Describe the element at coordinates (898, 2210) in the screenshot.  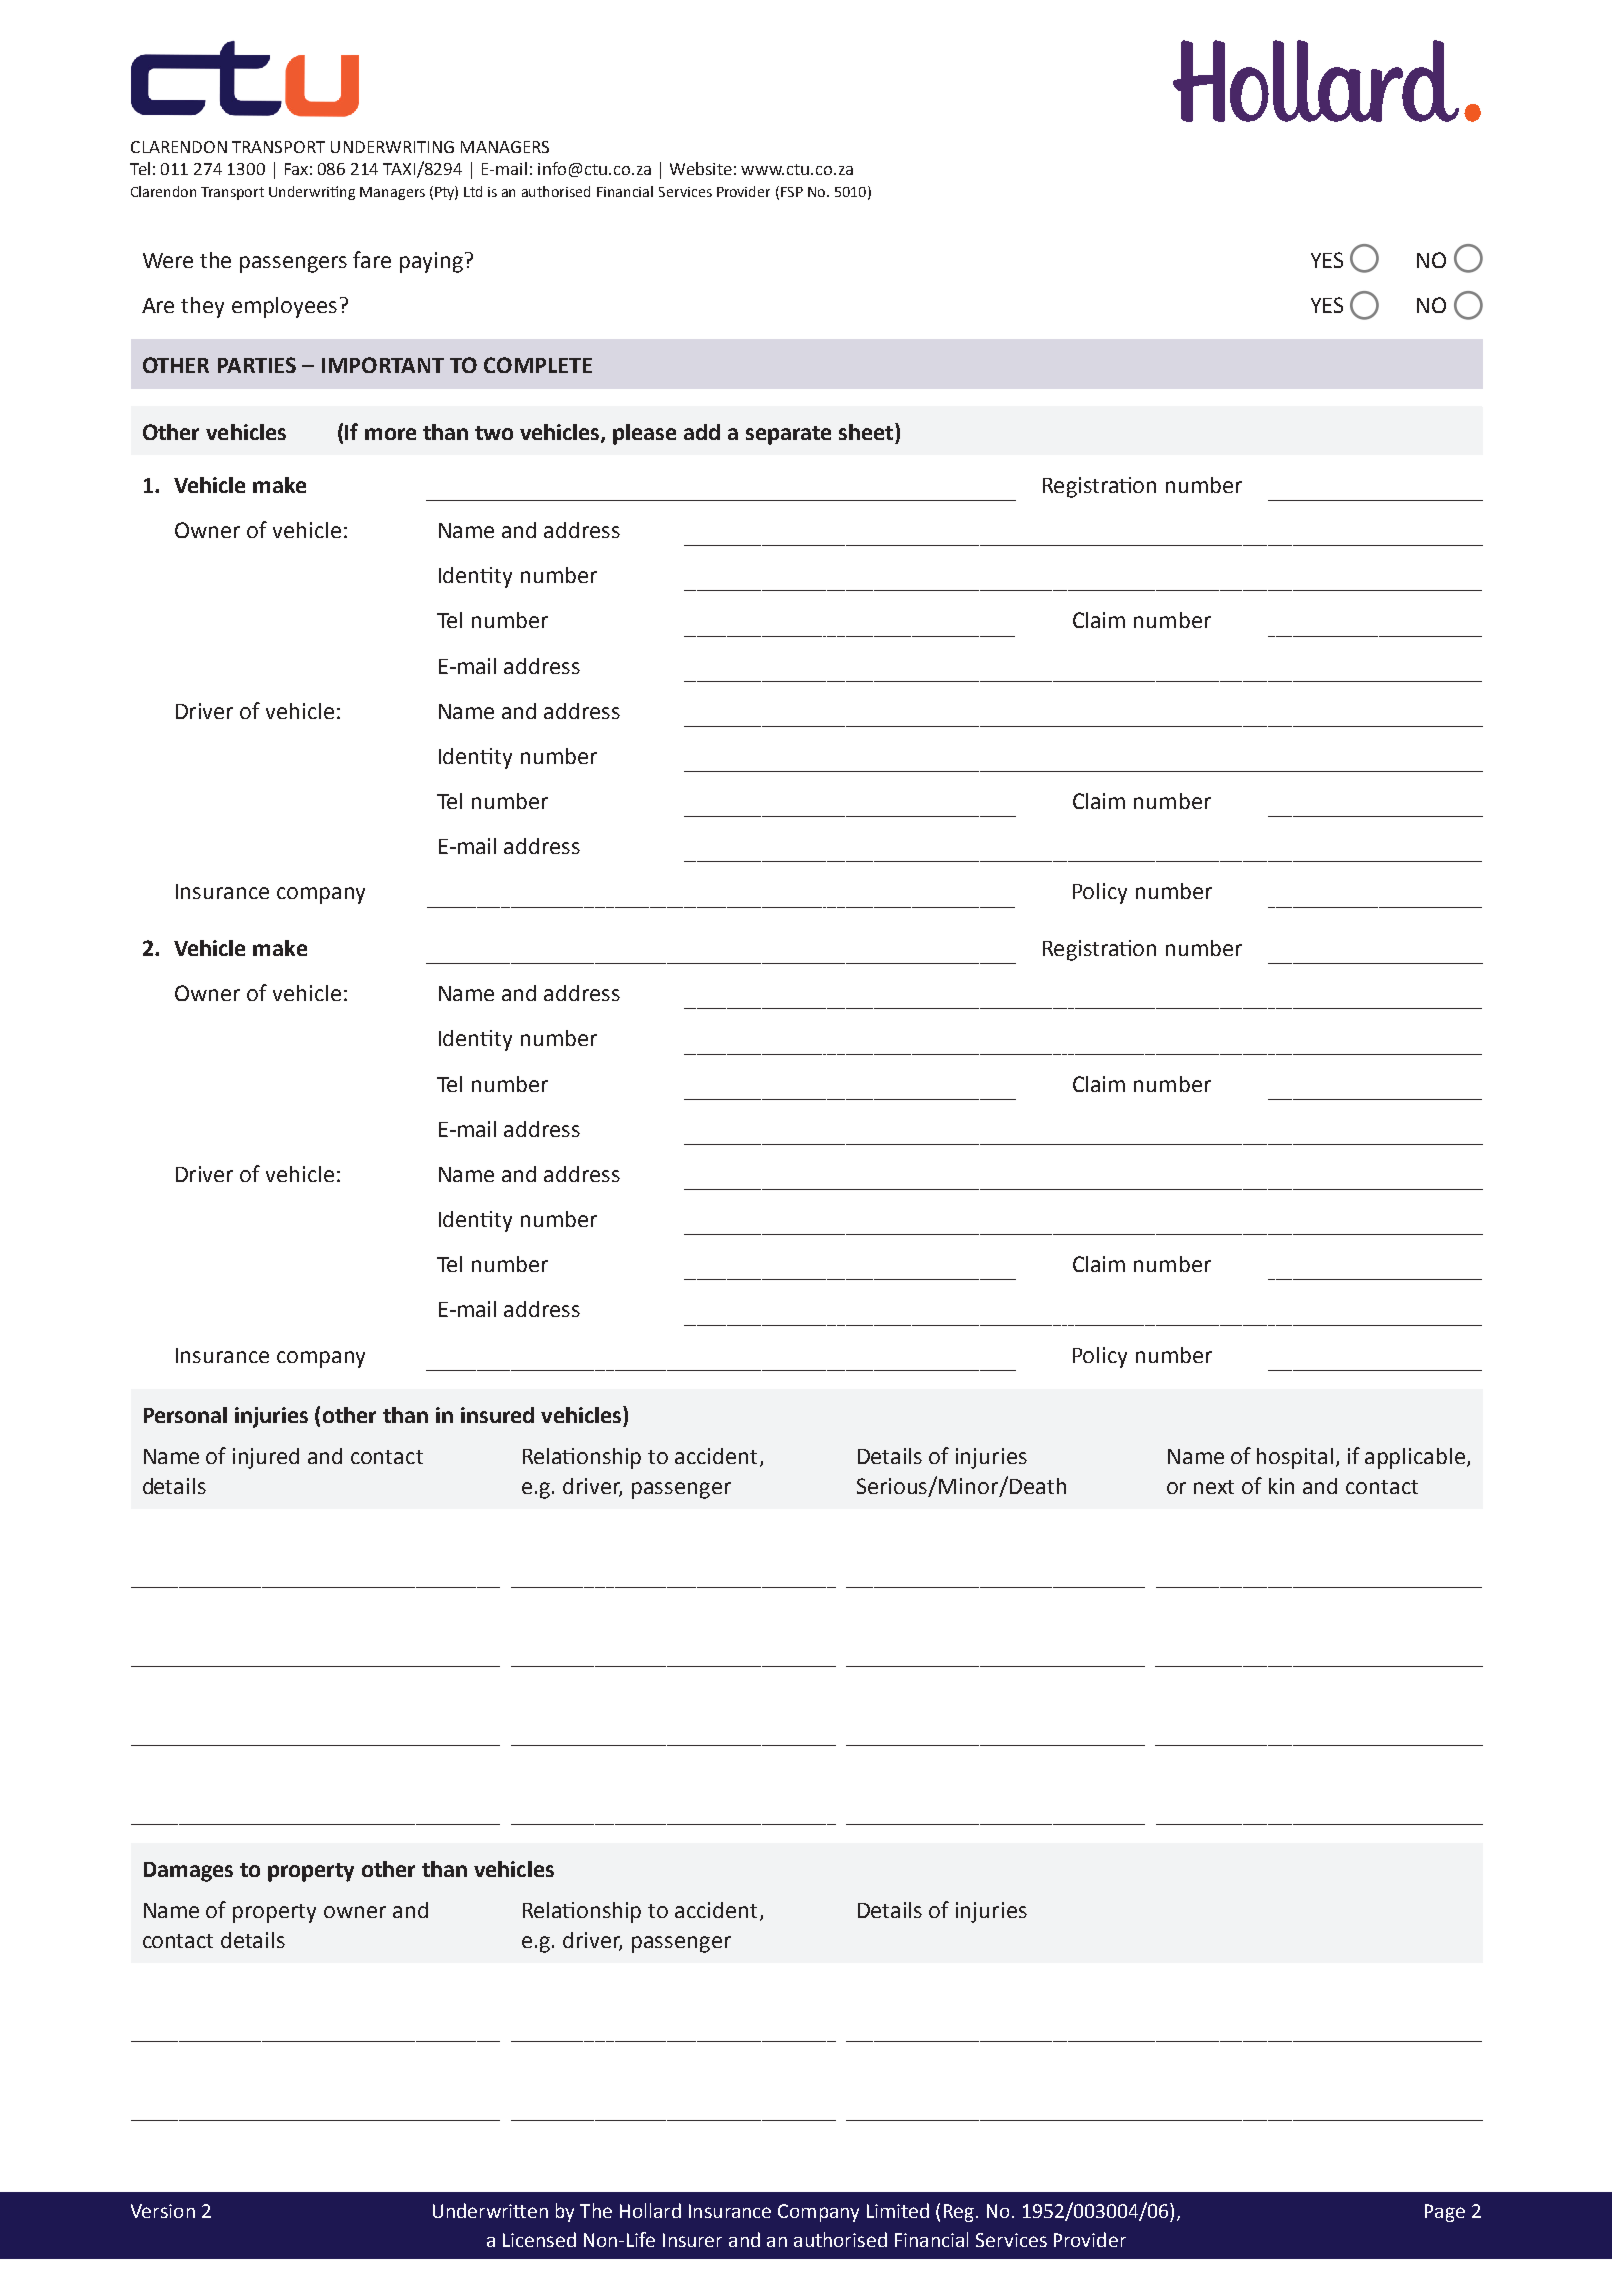
I see `Limited` at that location.
